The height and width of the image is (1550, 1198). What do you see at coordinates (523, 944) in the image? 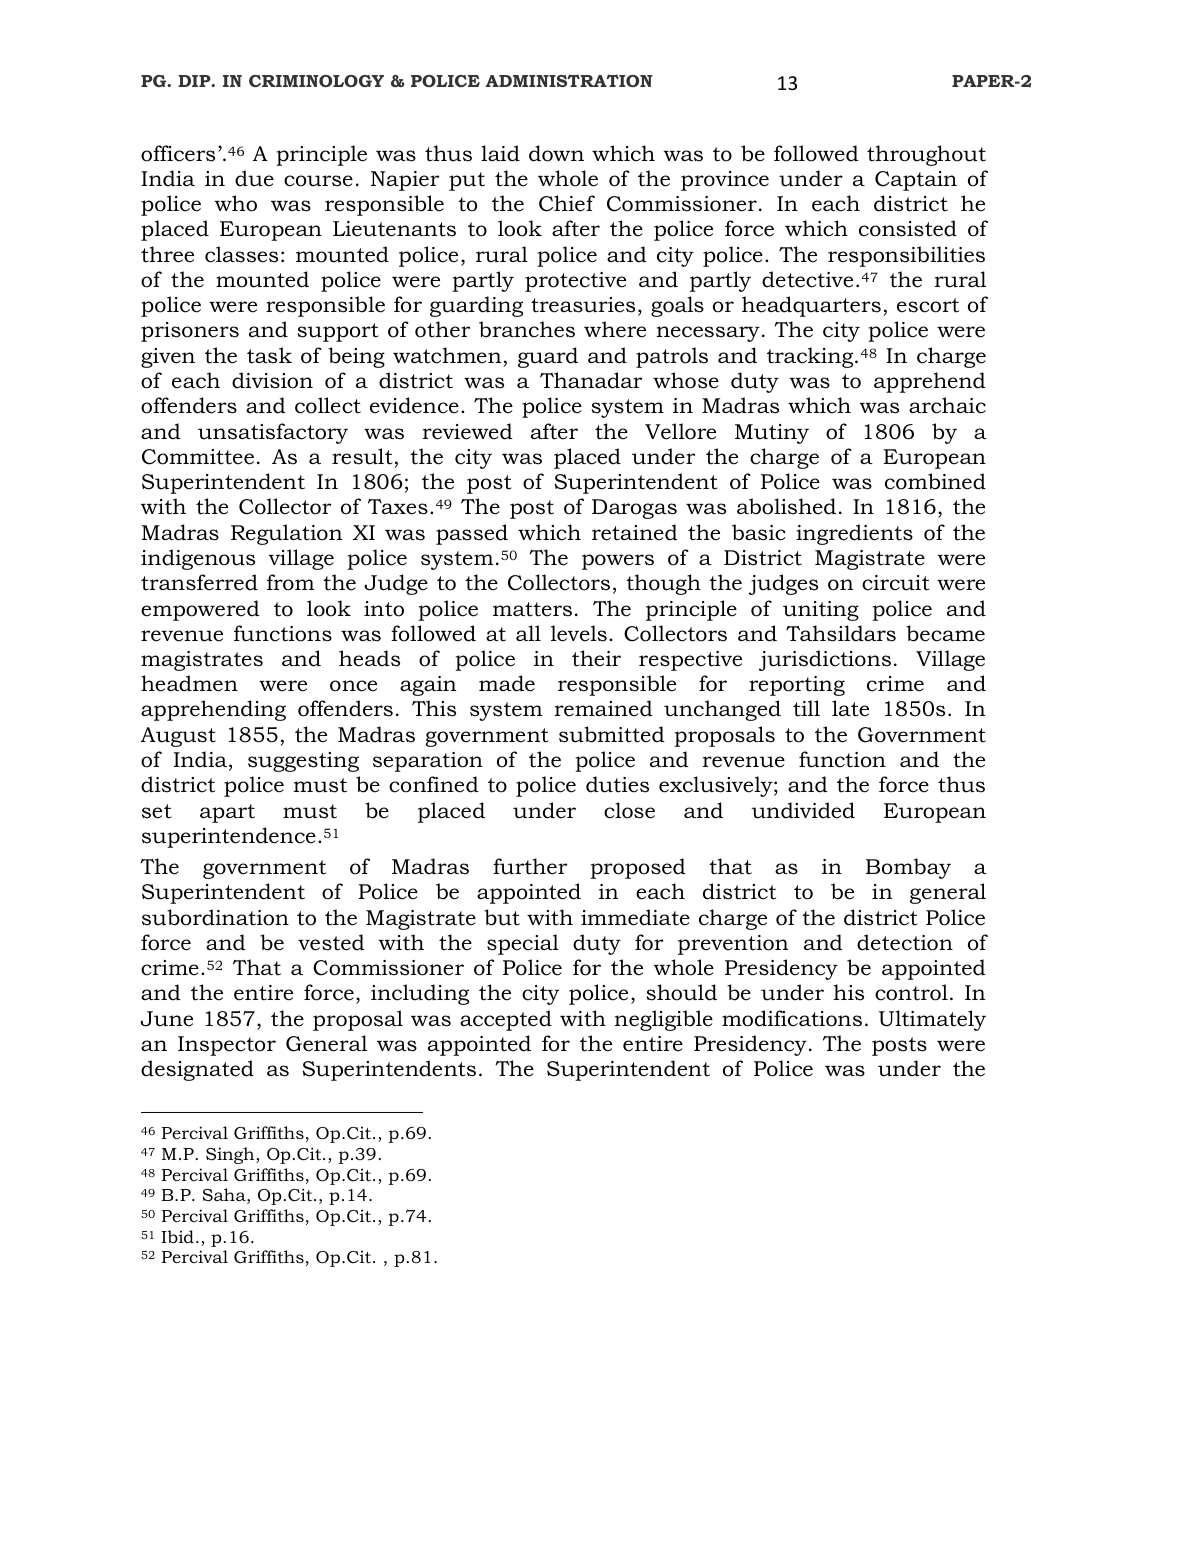
I see `special` at bounding box center [523, 944].
